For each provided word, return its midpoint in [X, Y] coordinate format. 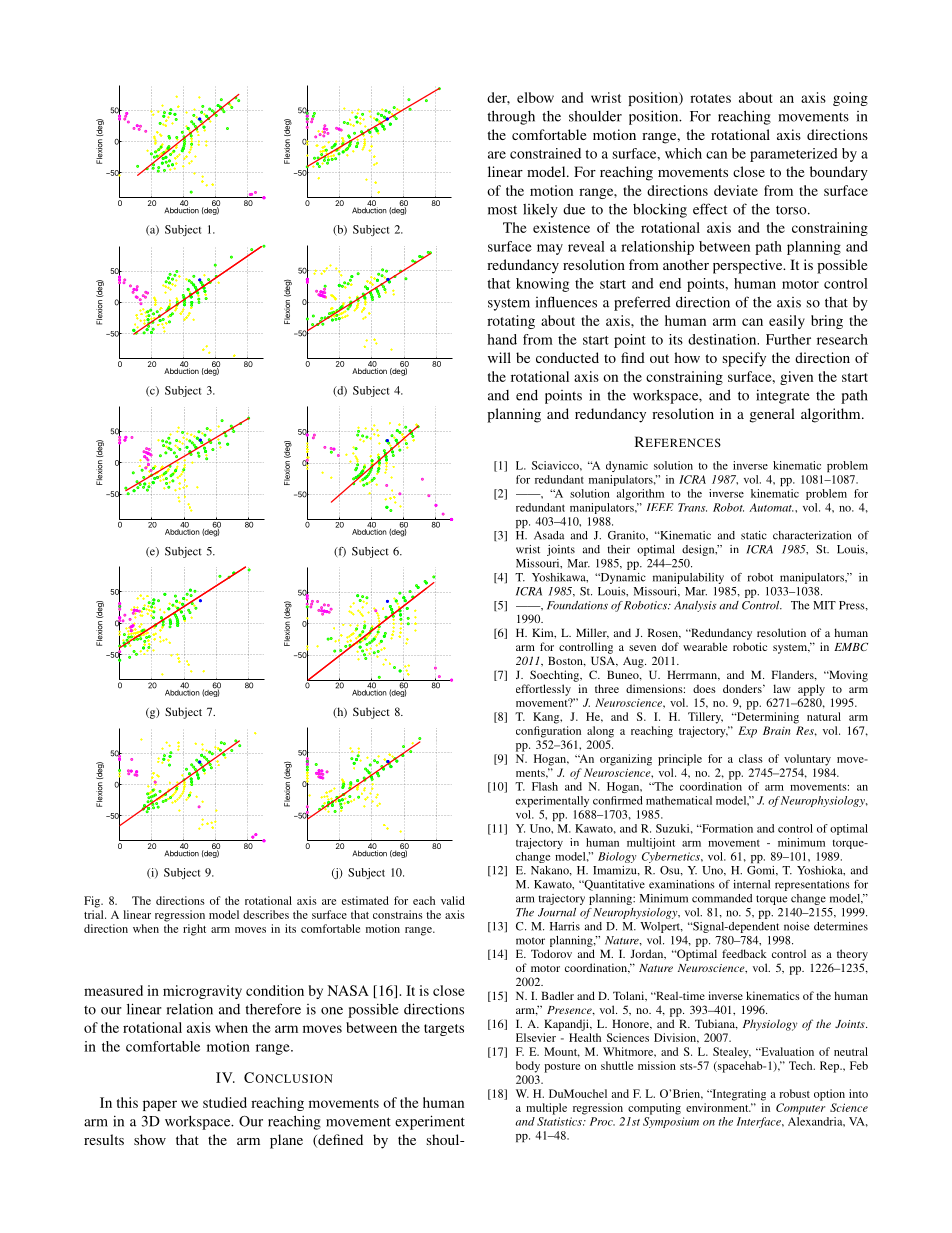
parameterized [794, 155]
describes [266, 914]
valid [453, 900]
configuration [548, 732]
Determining [766, 718]
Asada [549, 535]
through [511, 117]
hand [502, 339]
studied [225, 1102]
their [619, 549]
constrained [545, 153]
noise [796, 926]
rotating [511, 322]
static [754, 535]
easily [787, 322]
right [194, 930]
